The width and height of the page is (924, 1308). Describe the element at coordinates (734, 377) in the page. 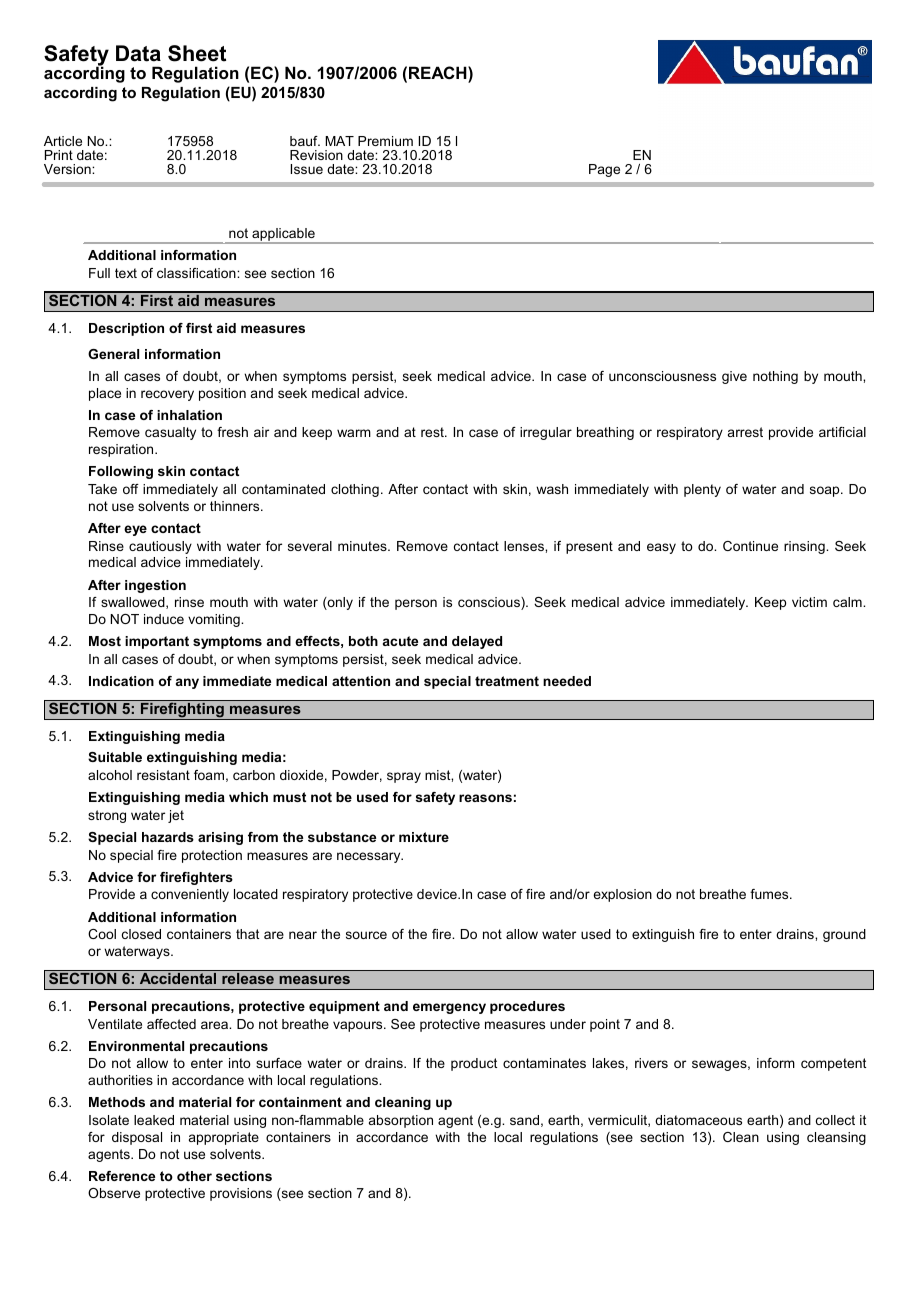

I see `give` at that location.
